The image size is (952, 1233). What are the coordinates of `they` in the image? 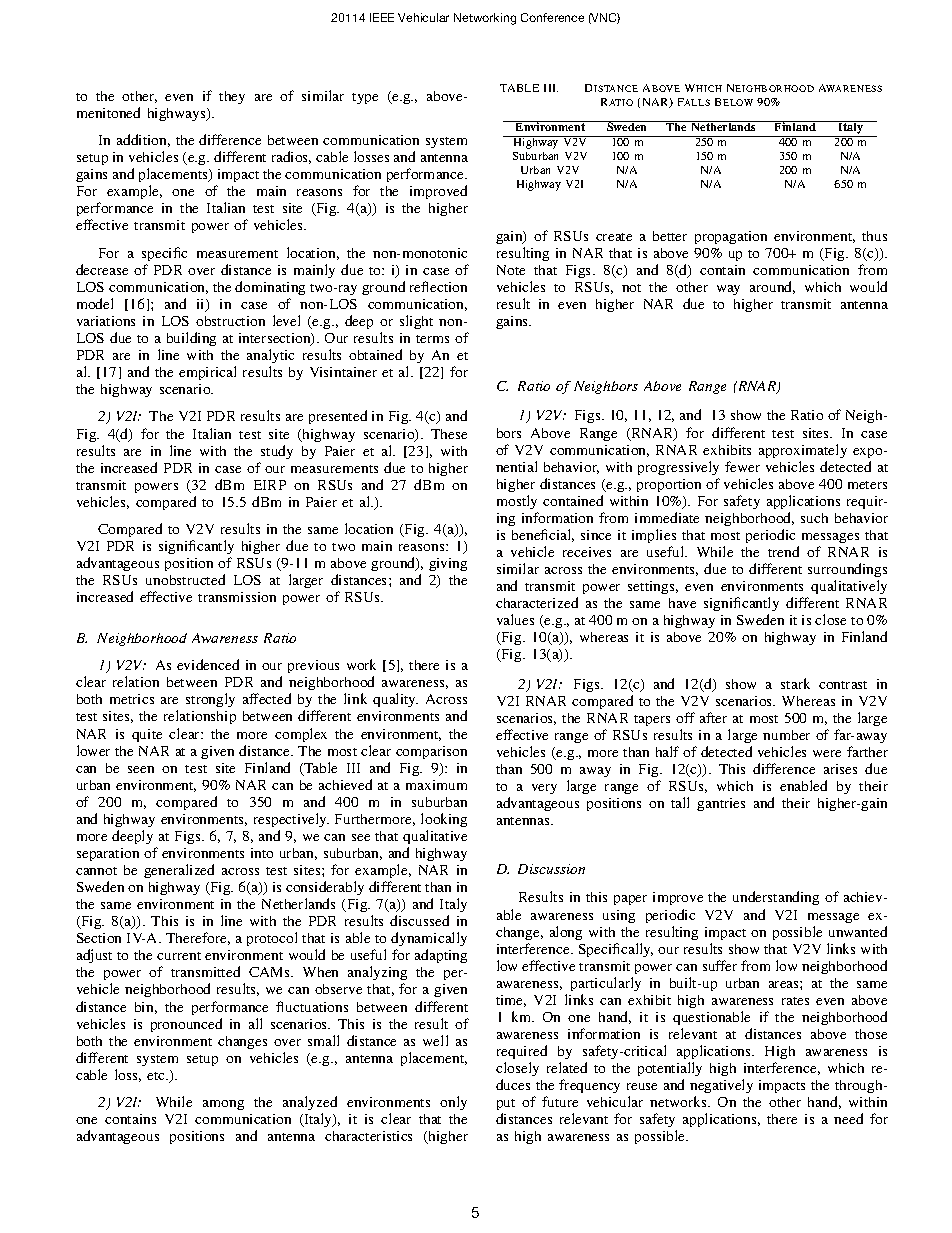 It's located at (232, 97).
